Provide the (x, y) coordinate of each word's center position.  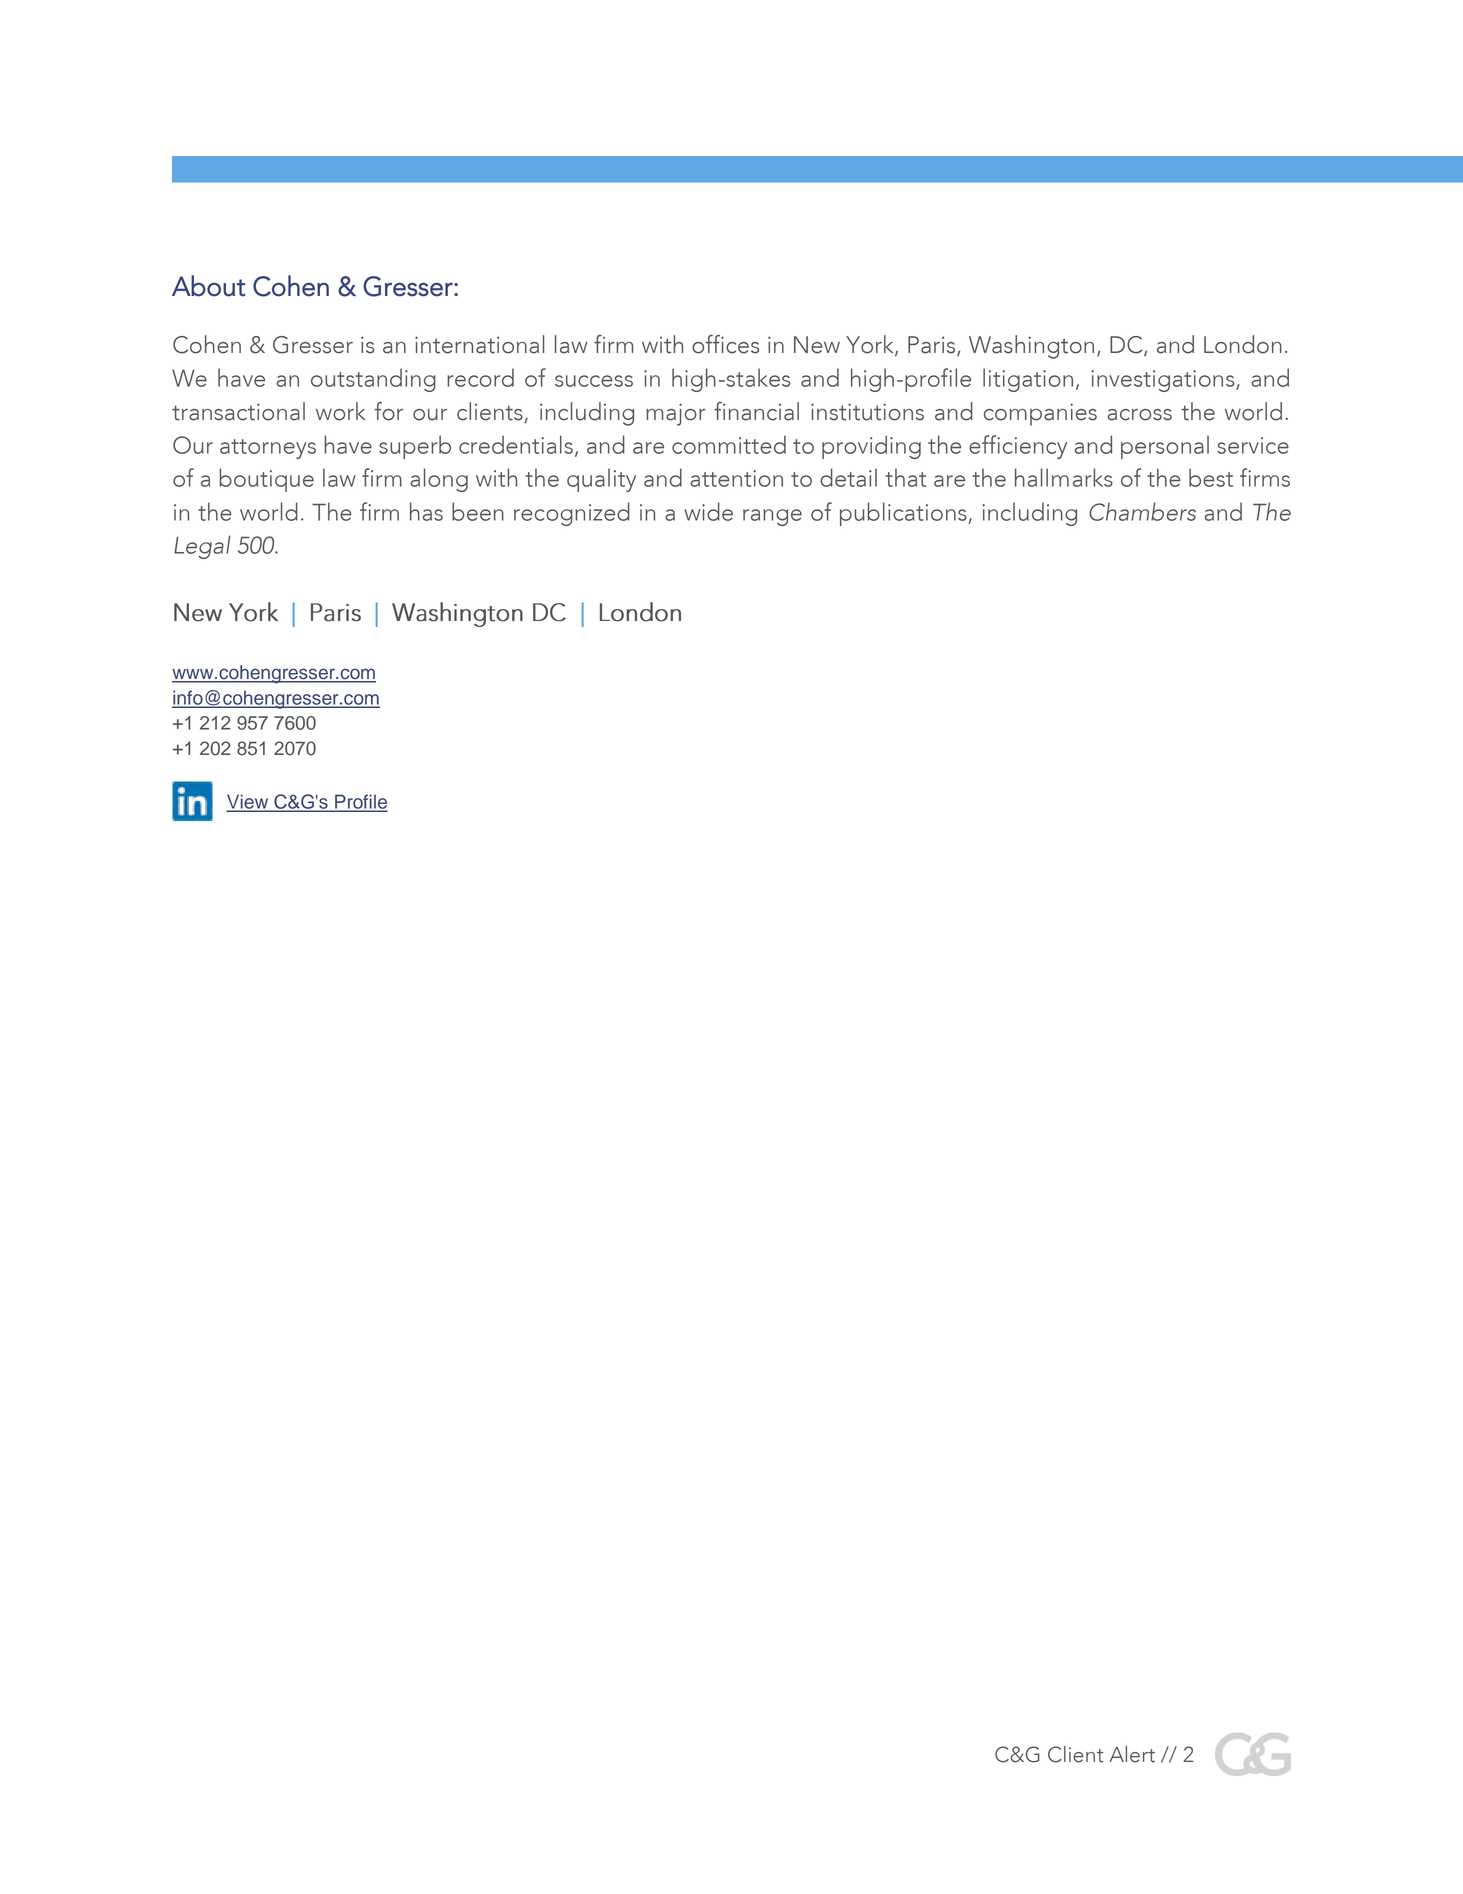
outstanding (373, 380)
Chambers (1142, 511)
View (249, 802)
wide (708, 511)
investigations (1164, 381)
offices (725, 344)
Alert (1132, 1754)
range (772, 517)
